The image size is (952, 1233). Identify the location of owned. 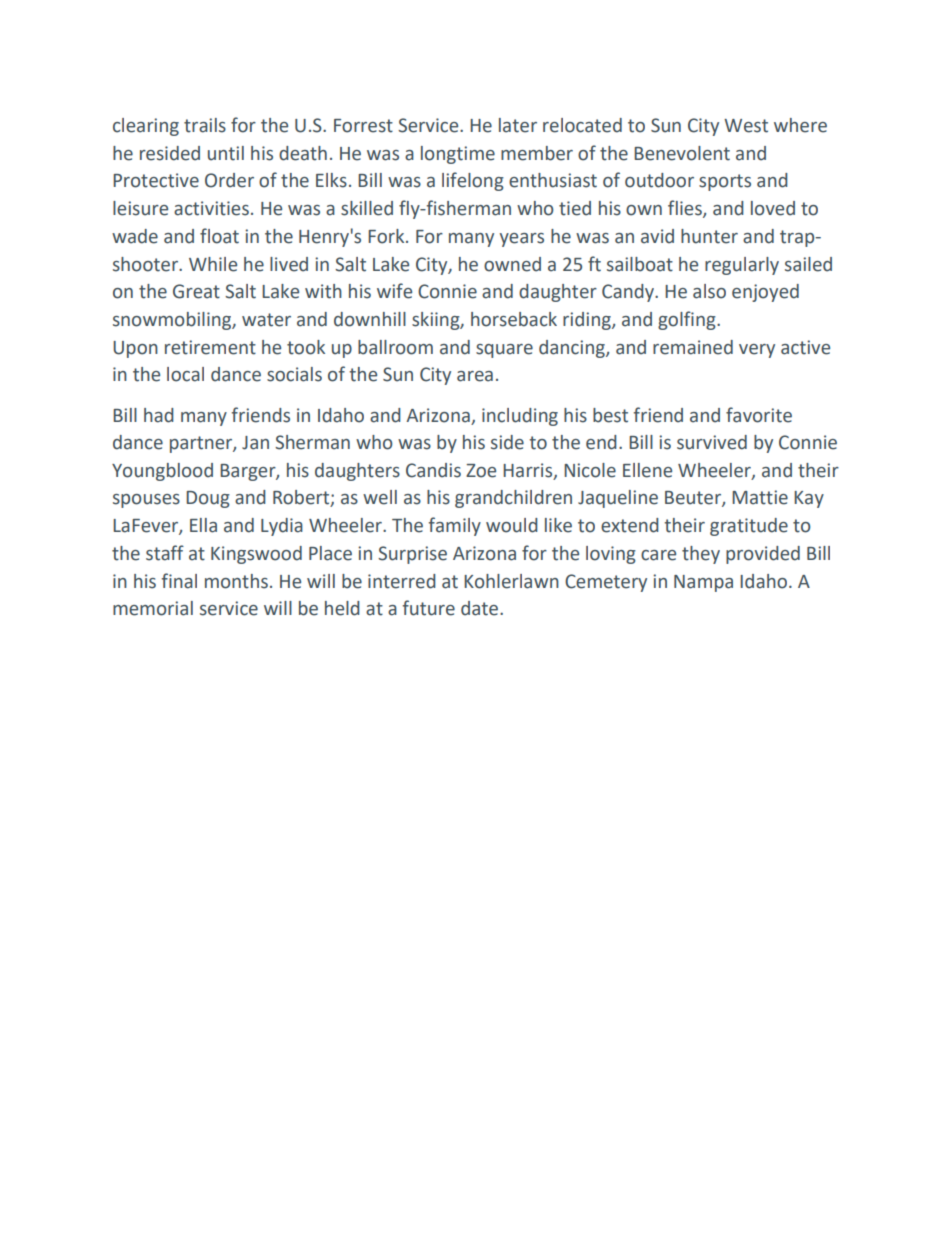
(512, 264).
